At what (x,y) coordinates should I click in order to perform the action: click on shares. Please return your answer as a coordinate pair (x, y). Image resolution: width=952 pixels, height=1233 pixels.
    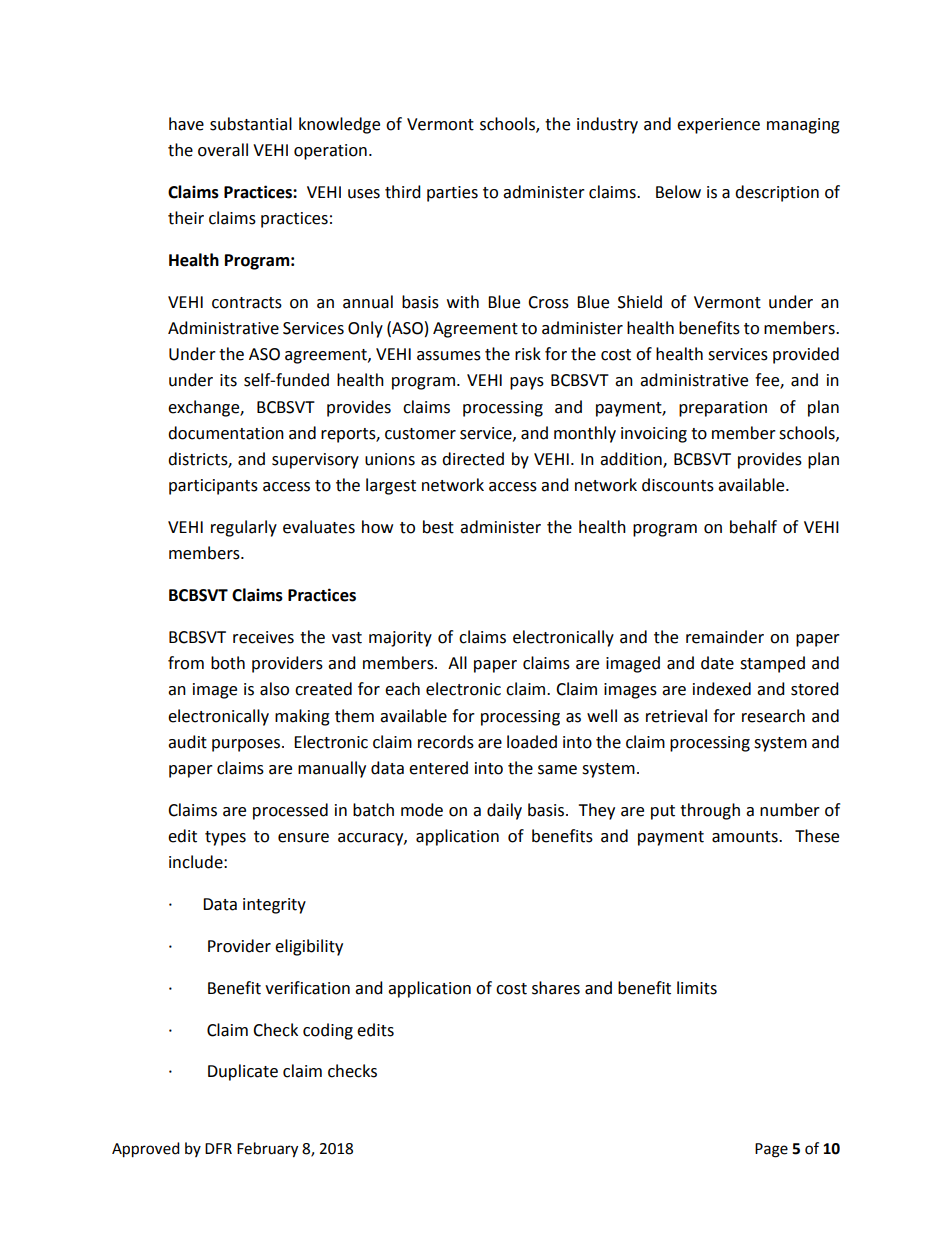
    Looking at the image, I should click on (556, 988).
